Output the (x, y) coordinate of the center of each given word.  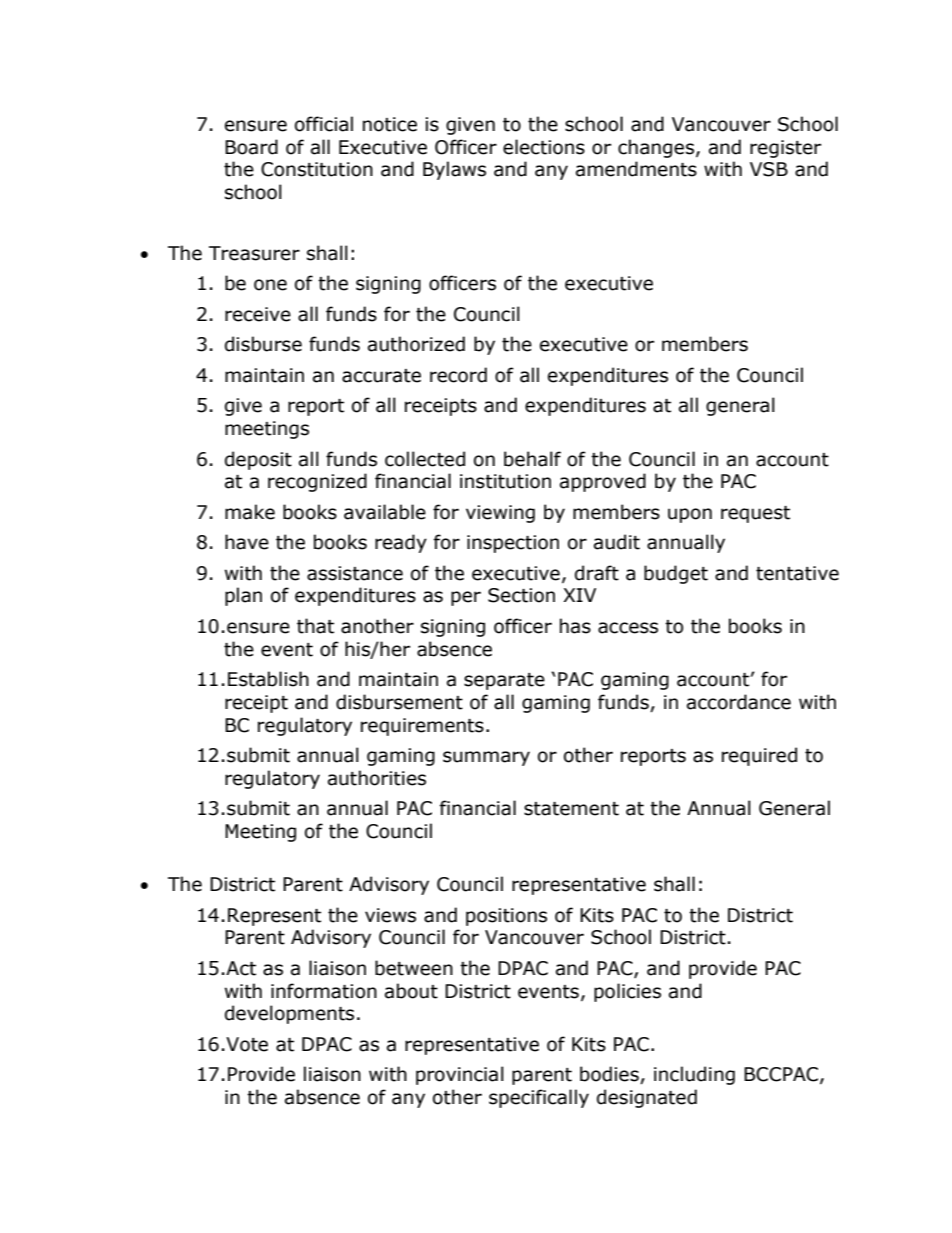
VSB (769, 169)
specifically (539, 1098)
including (694, 1075)
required (759, 756)
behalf (532, 459)
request (755, 514)
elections (544, 147)
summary (486, 758)
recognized (317, 482)
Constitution (317, 169)
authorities (377, 778)
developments (289, 1014)
